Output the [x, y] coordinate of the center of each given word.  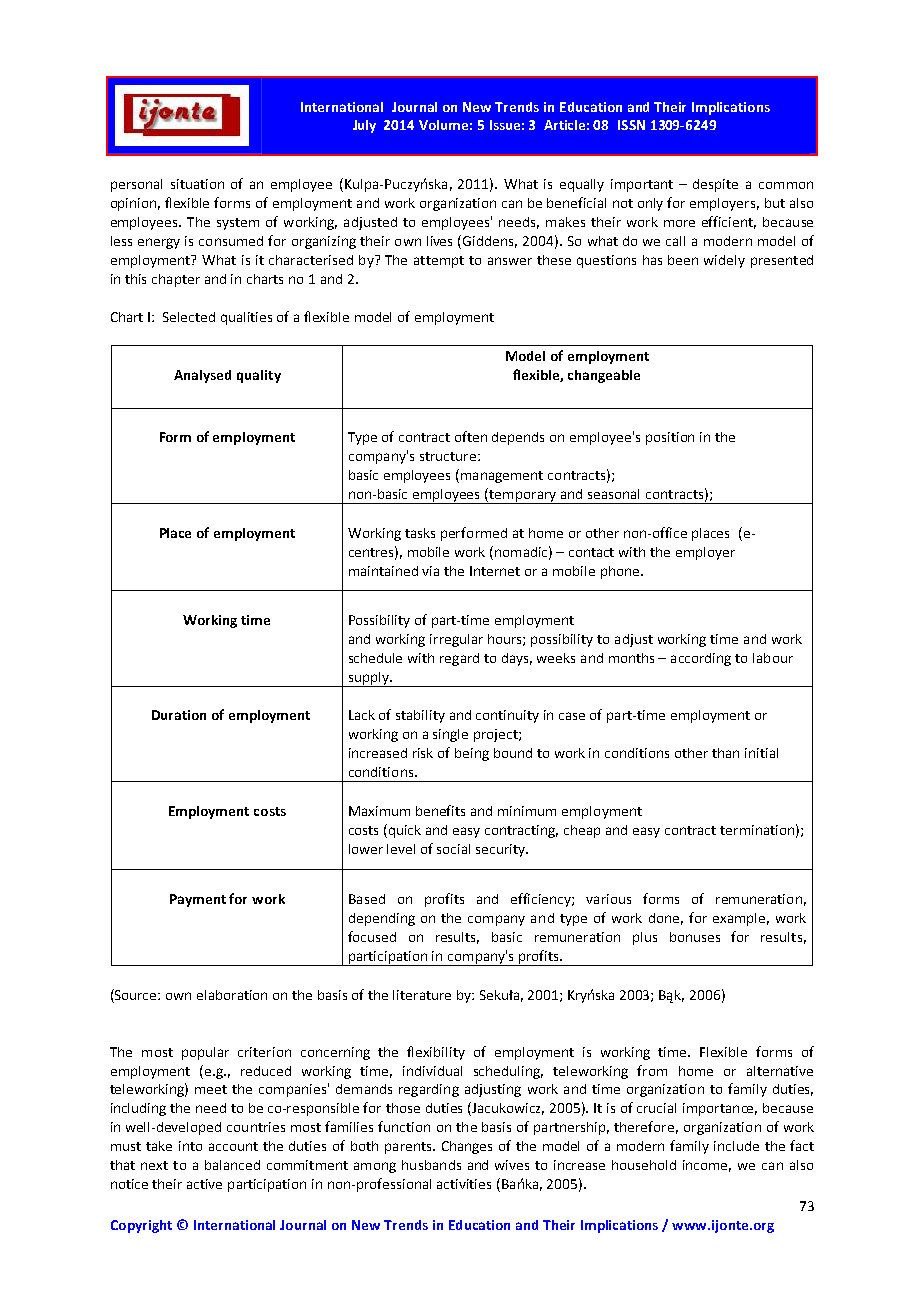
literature [422, 995]
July [364, 126]
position [670, 438]
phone [621, 572]
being [472, 754]
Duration [179, 715]
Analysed [202, 376]
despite [715, 185]
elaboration [232, 995]
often [471, 436]
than [725, 753]
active [204, 1184]
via [430, 571]
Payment [198, 900]
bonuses [695, 937]
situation [197, 184]
